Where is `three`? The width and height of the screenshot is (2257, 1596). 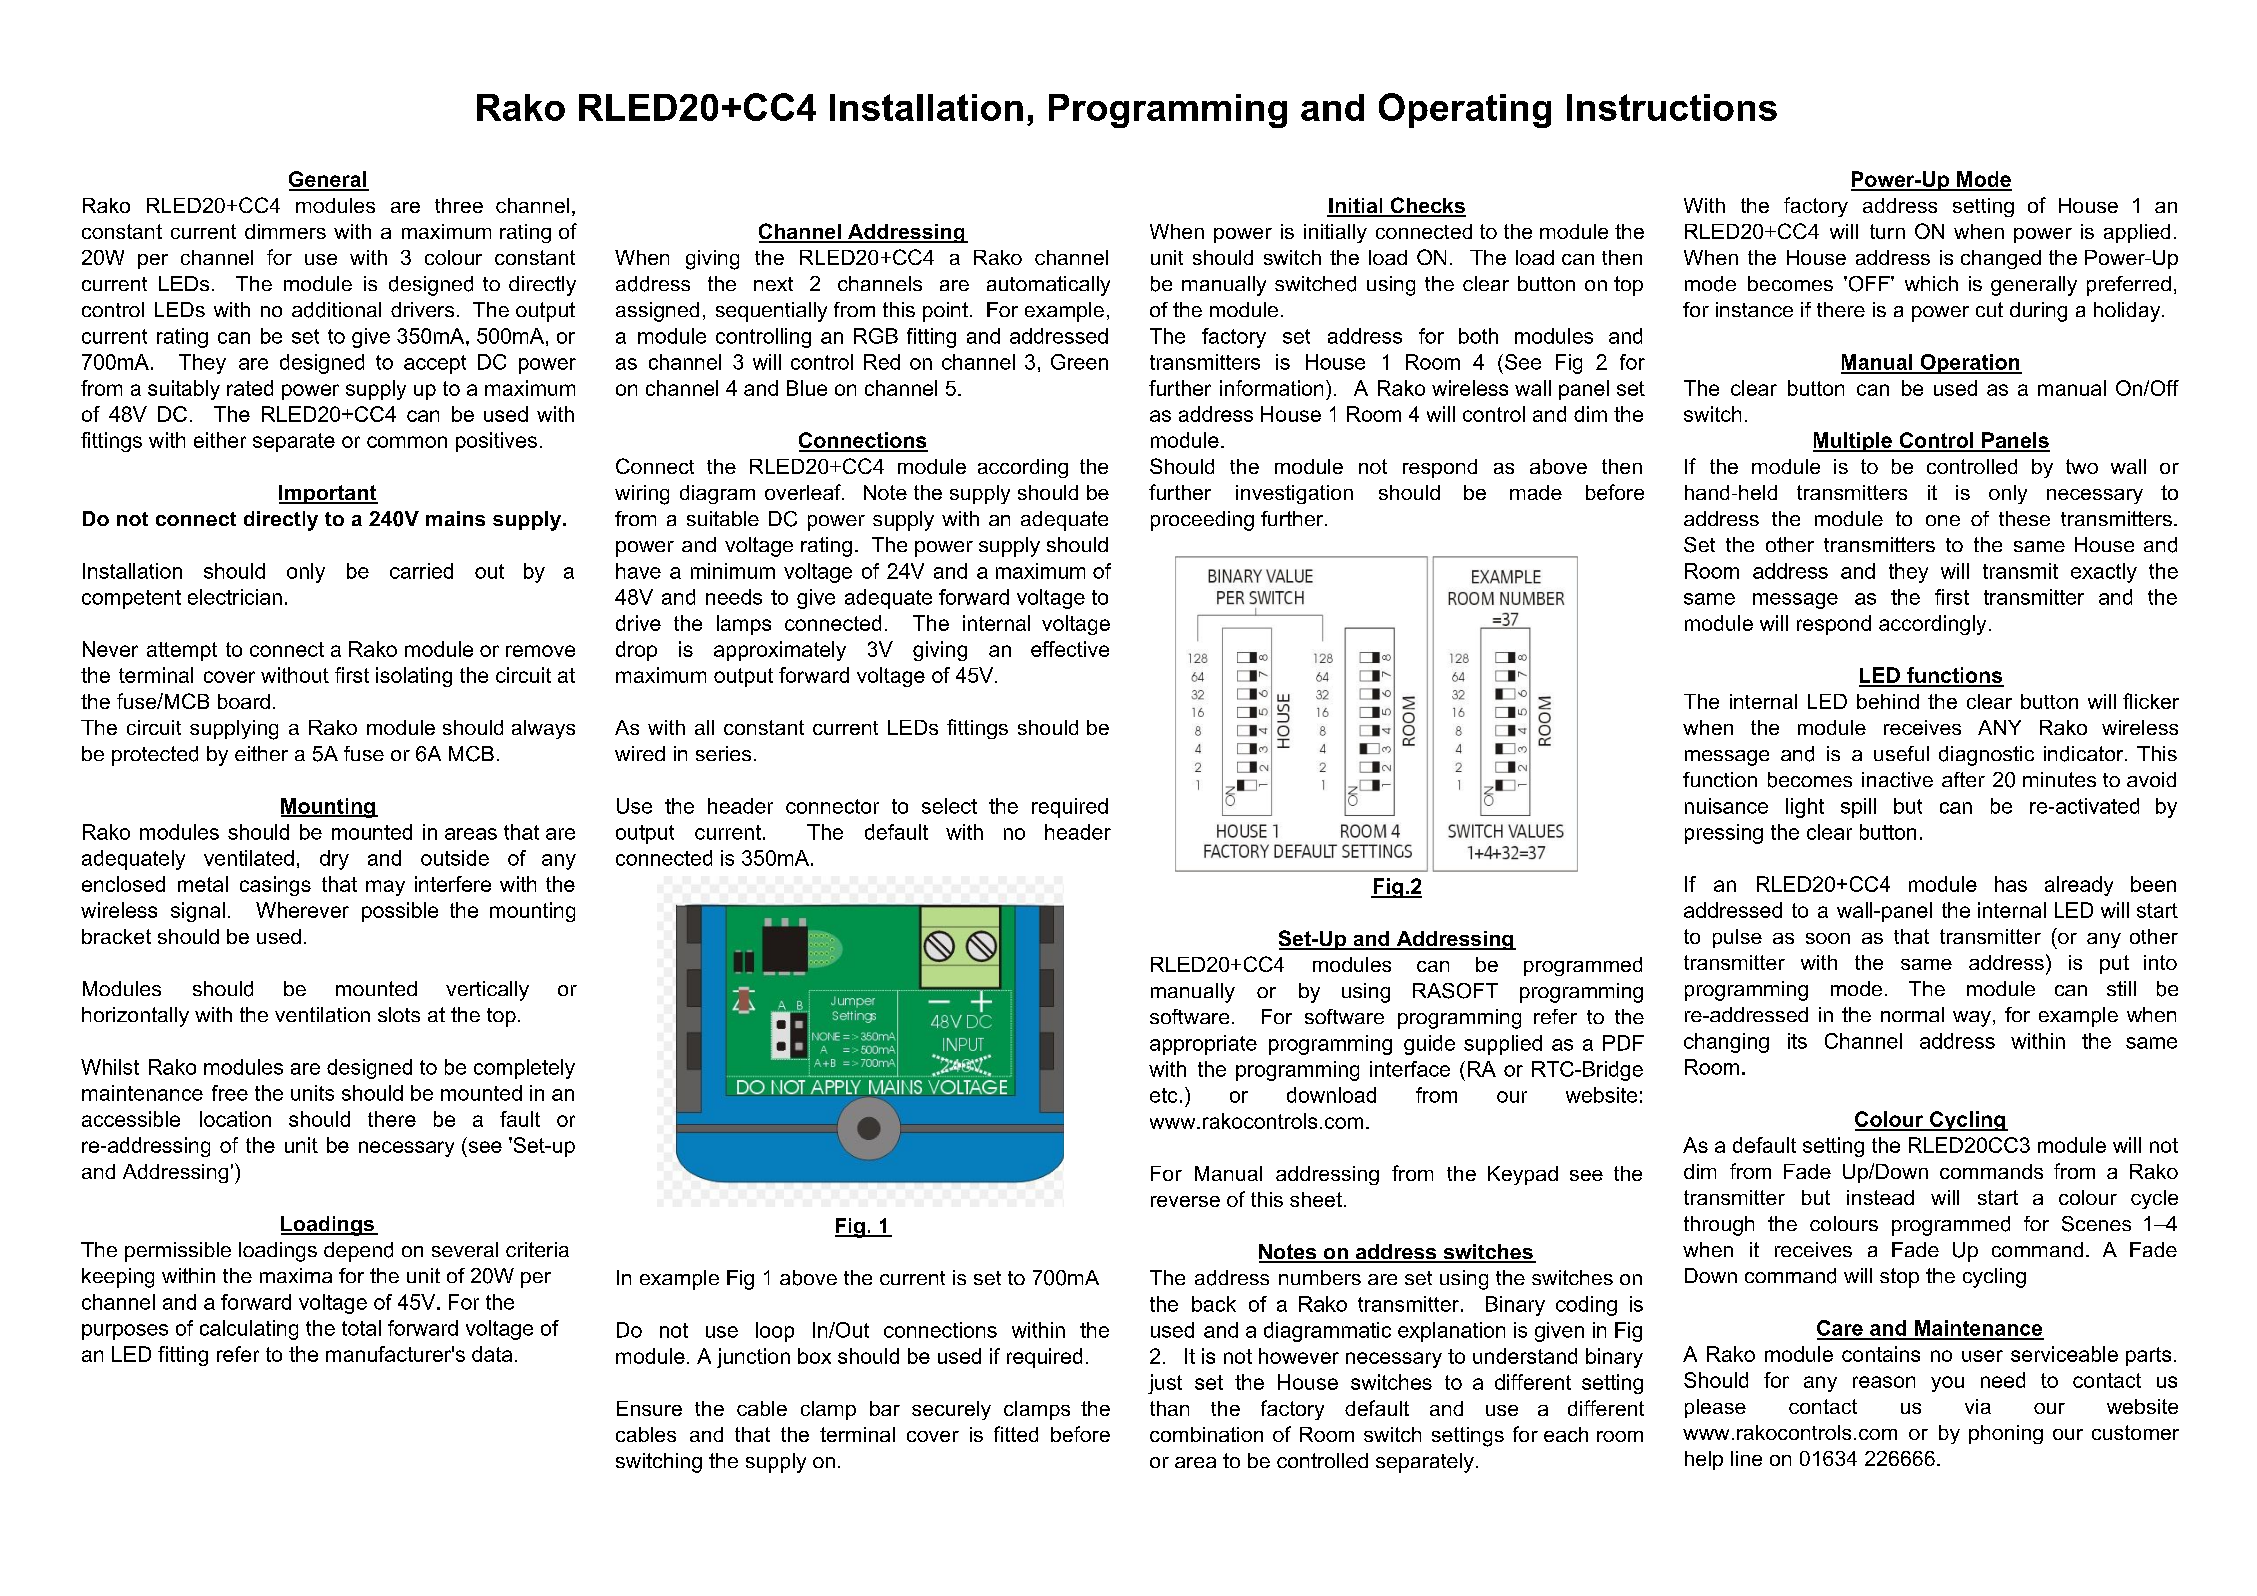 three is located at coordinates (459, 205).
